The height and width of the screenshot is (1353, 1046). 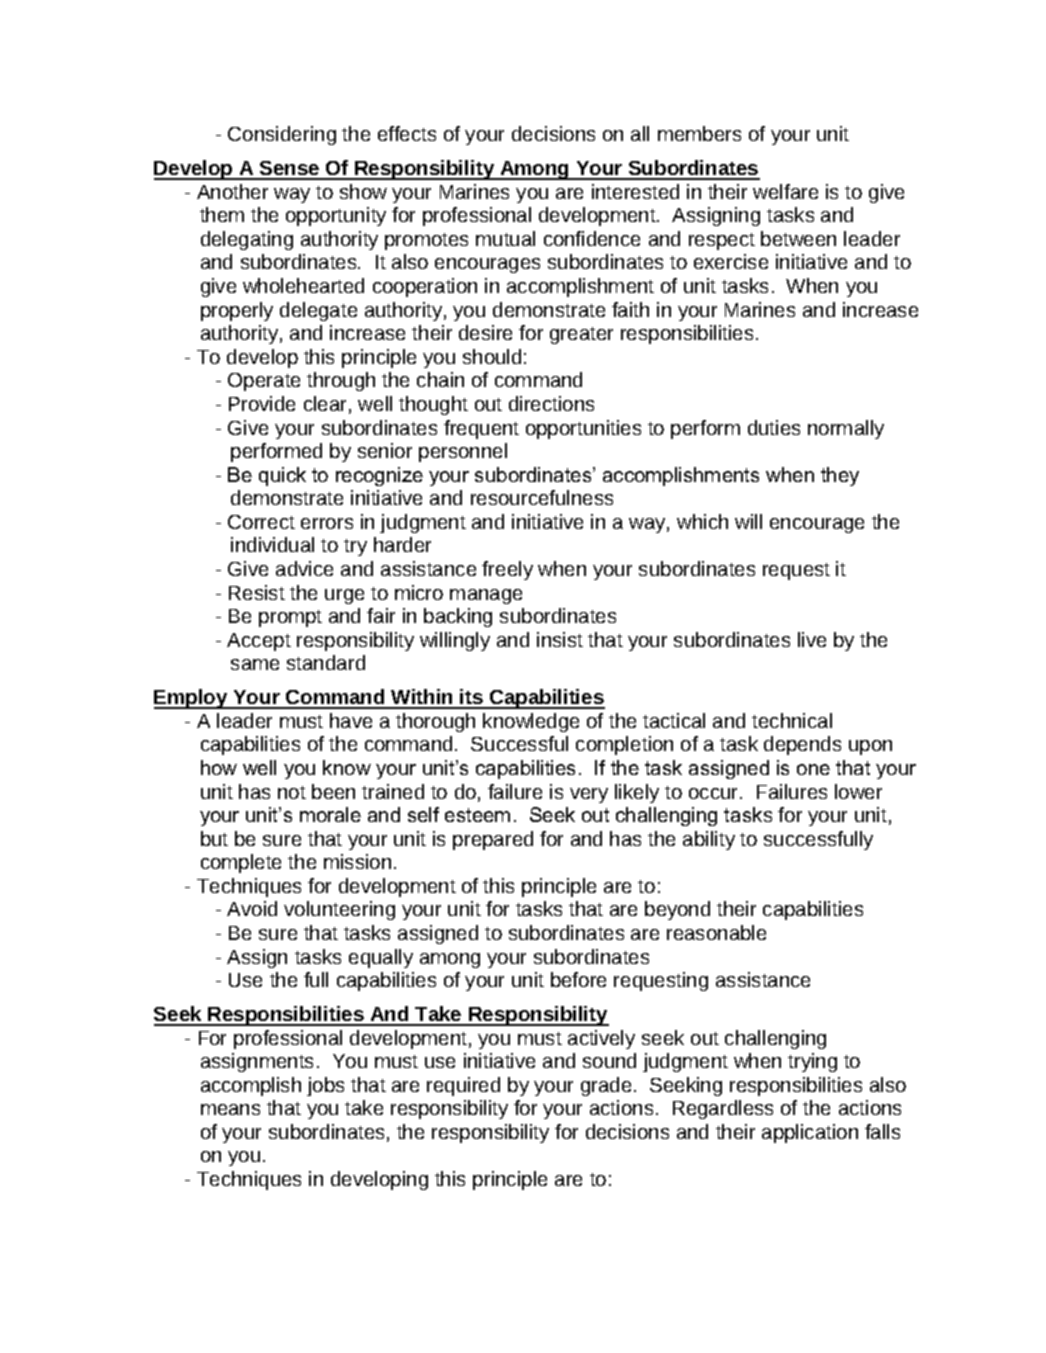 I want to click on one, so click(x=813, y=769).
